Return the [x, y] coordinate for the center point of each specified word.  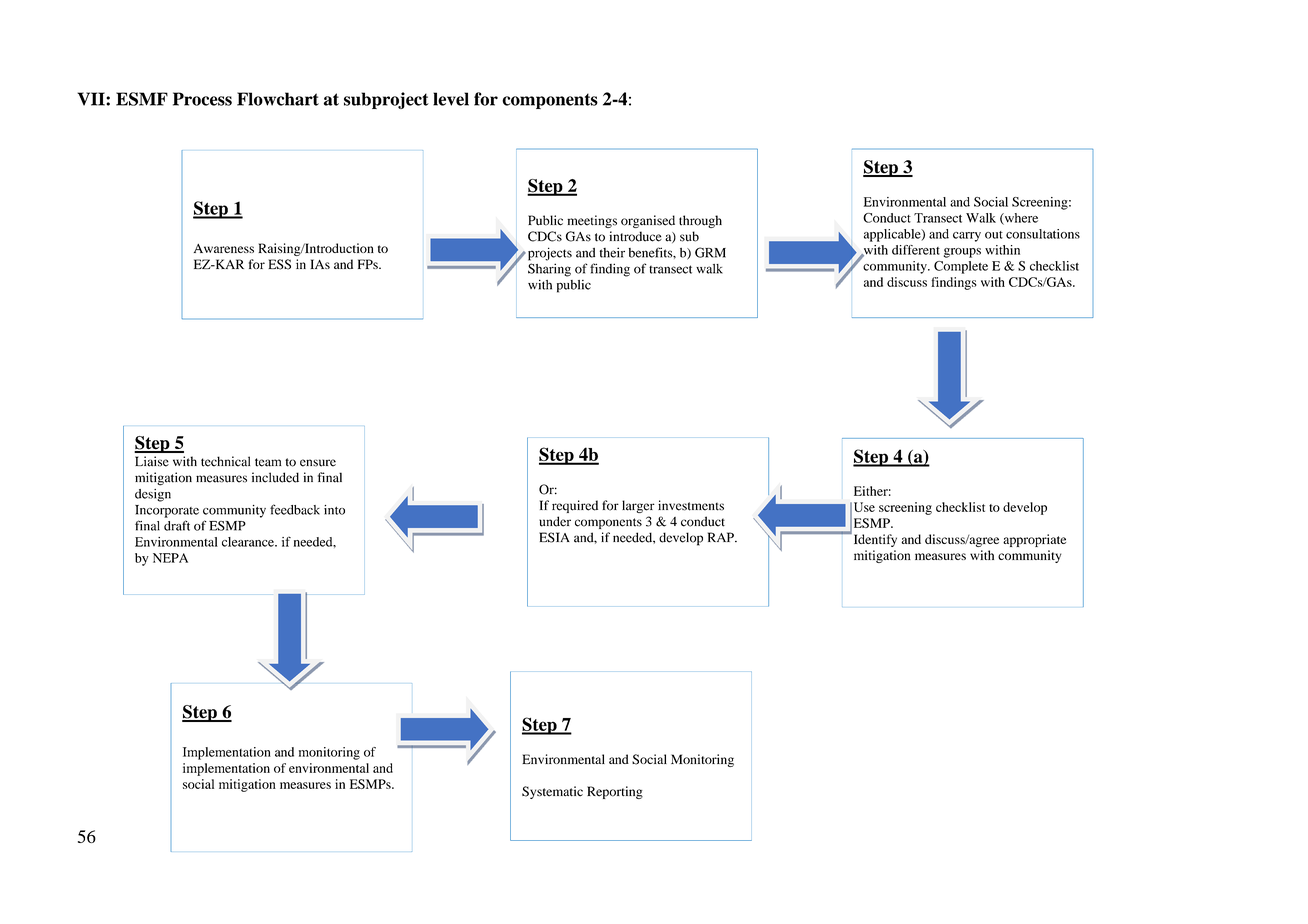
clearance [249, 542]
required [575, 506]
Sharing [549, 270]
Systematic [552, 792]
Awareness [224, 248]
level [451, 99]
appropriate [1034, 540]
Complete [961, 267]
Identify [874, 539]
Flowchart [278, 99]
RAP [722, 537]
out [994, 235]
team [268, 462]
